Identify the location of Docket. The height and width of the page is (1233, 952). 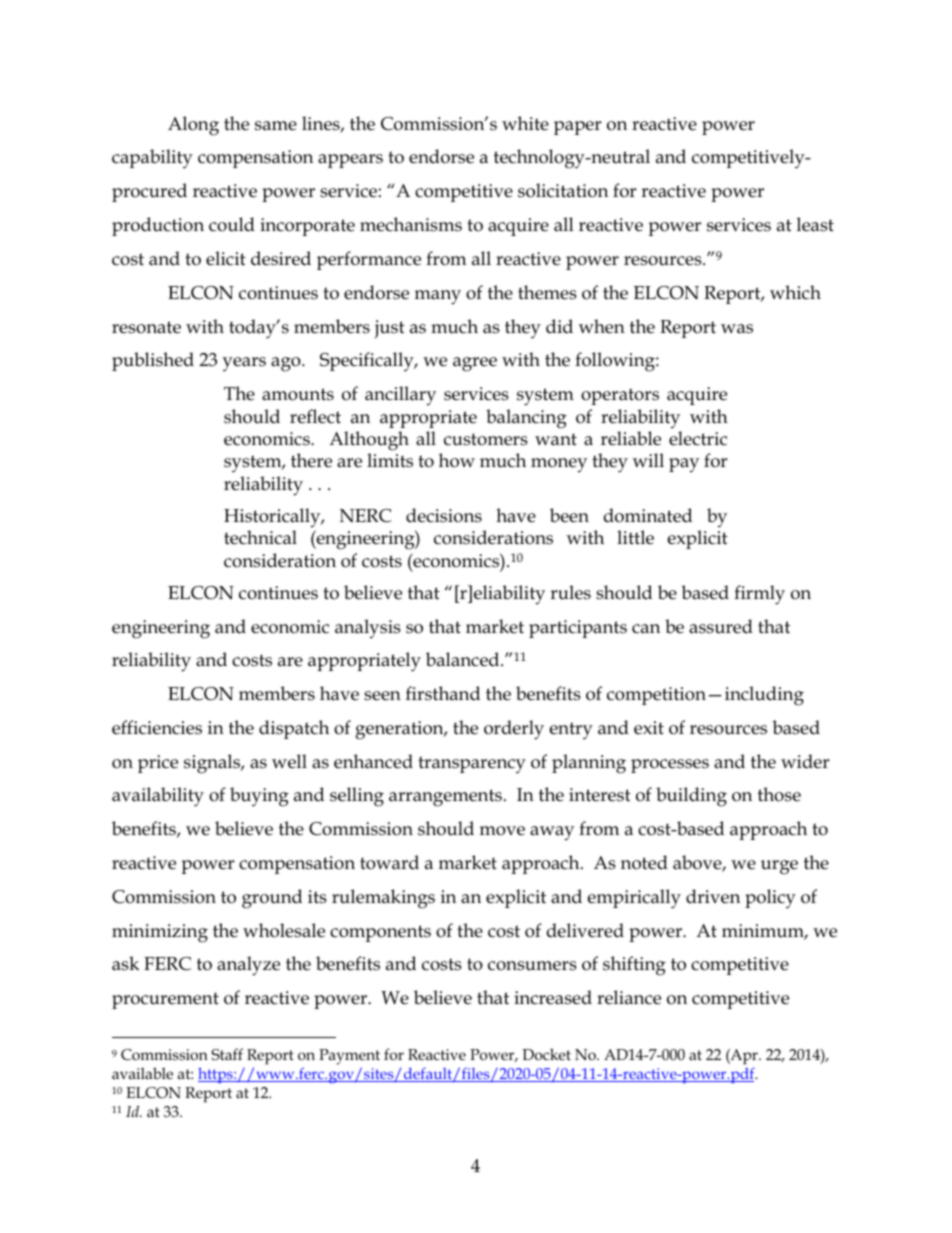
(546, 1054).
